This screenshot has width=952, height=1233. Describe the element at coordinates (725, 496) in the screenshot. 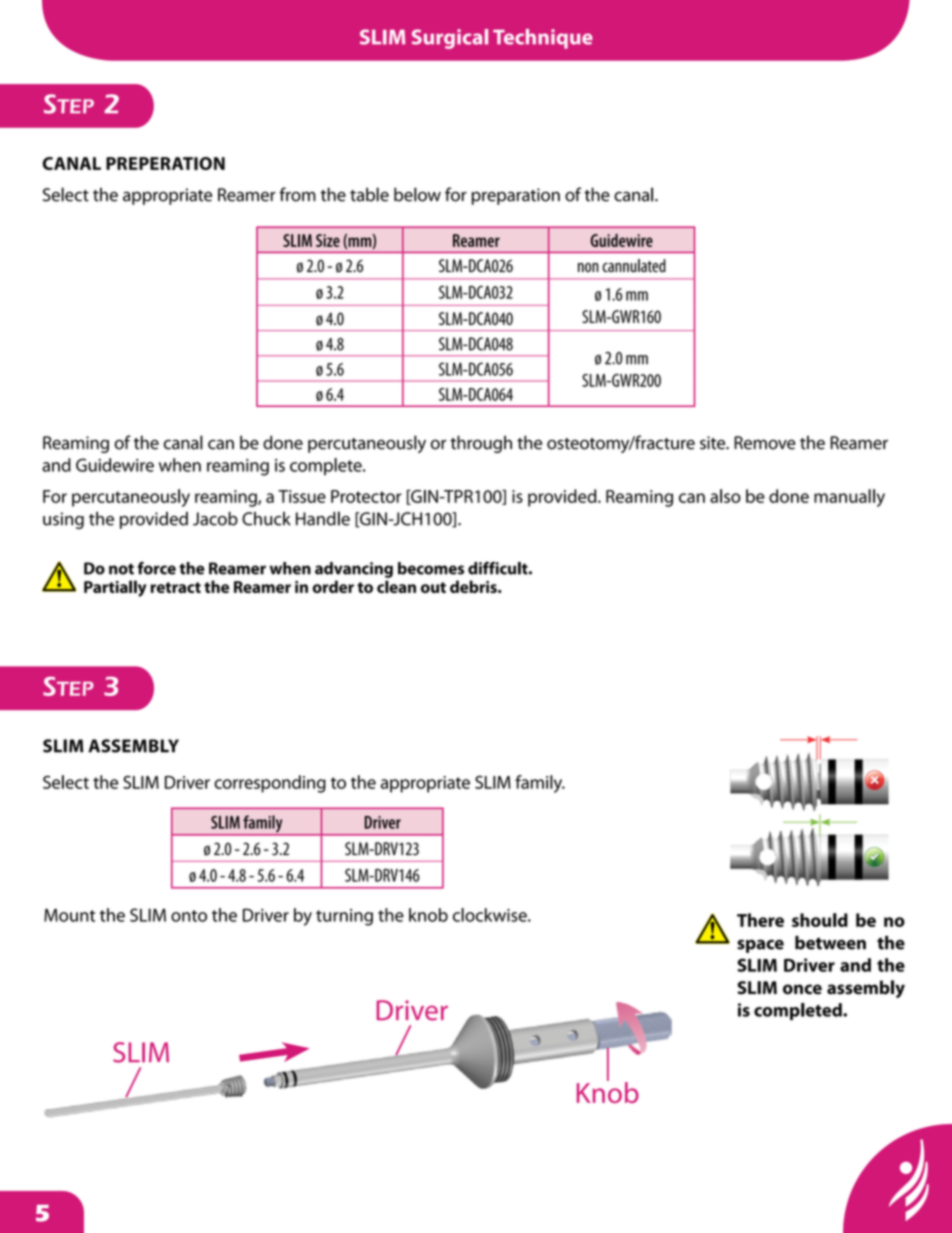

I see `also` at that location.
